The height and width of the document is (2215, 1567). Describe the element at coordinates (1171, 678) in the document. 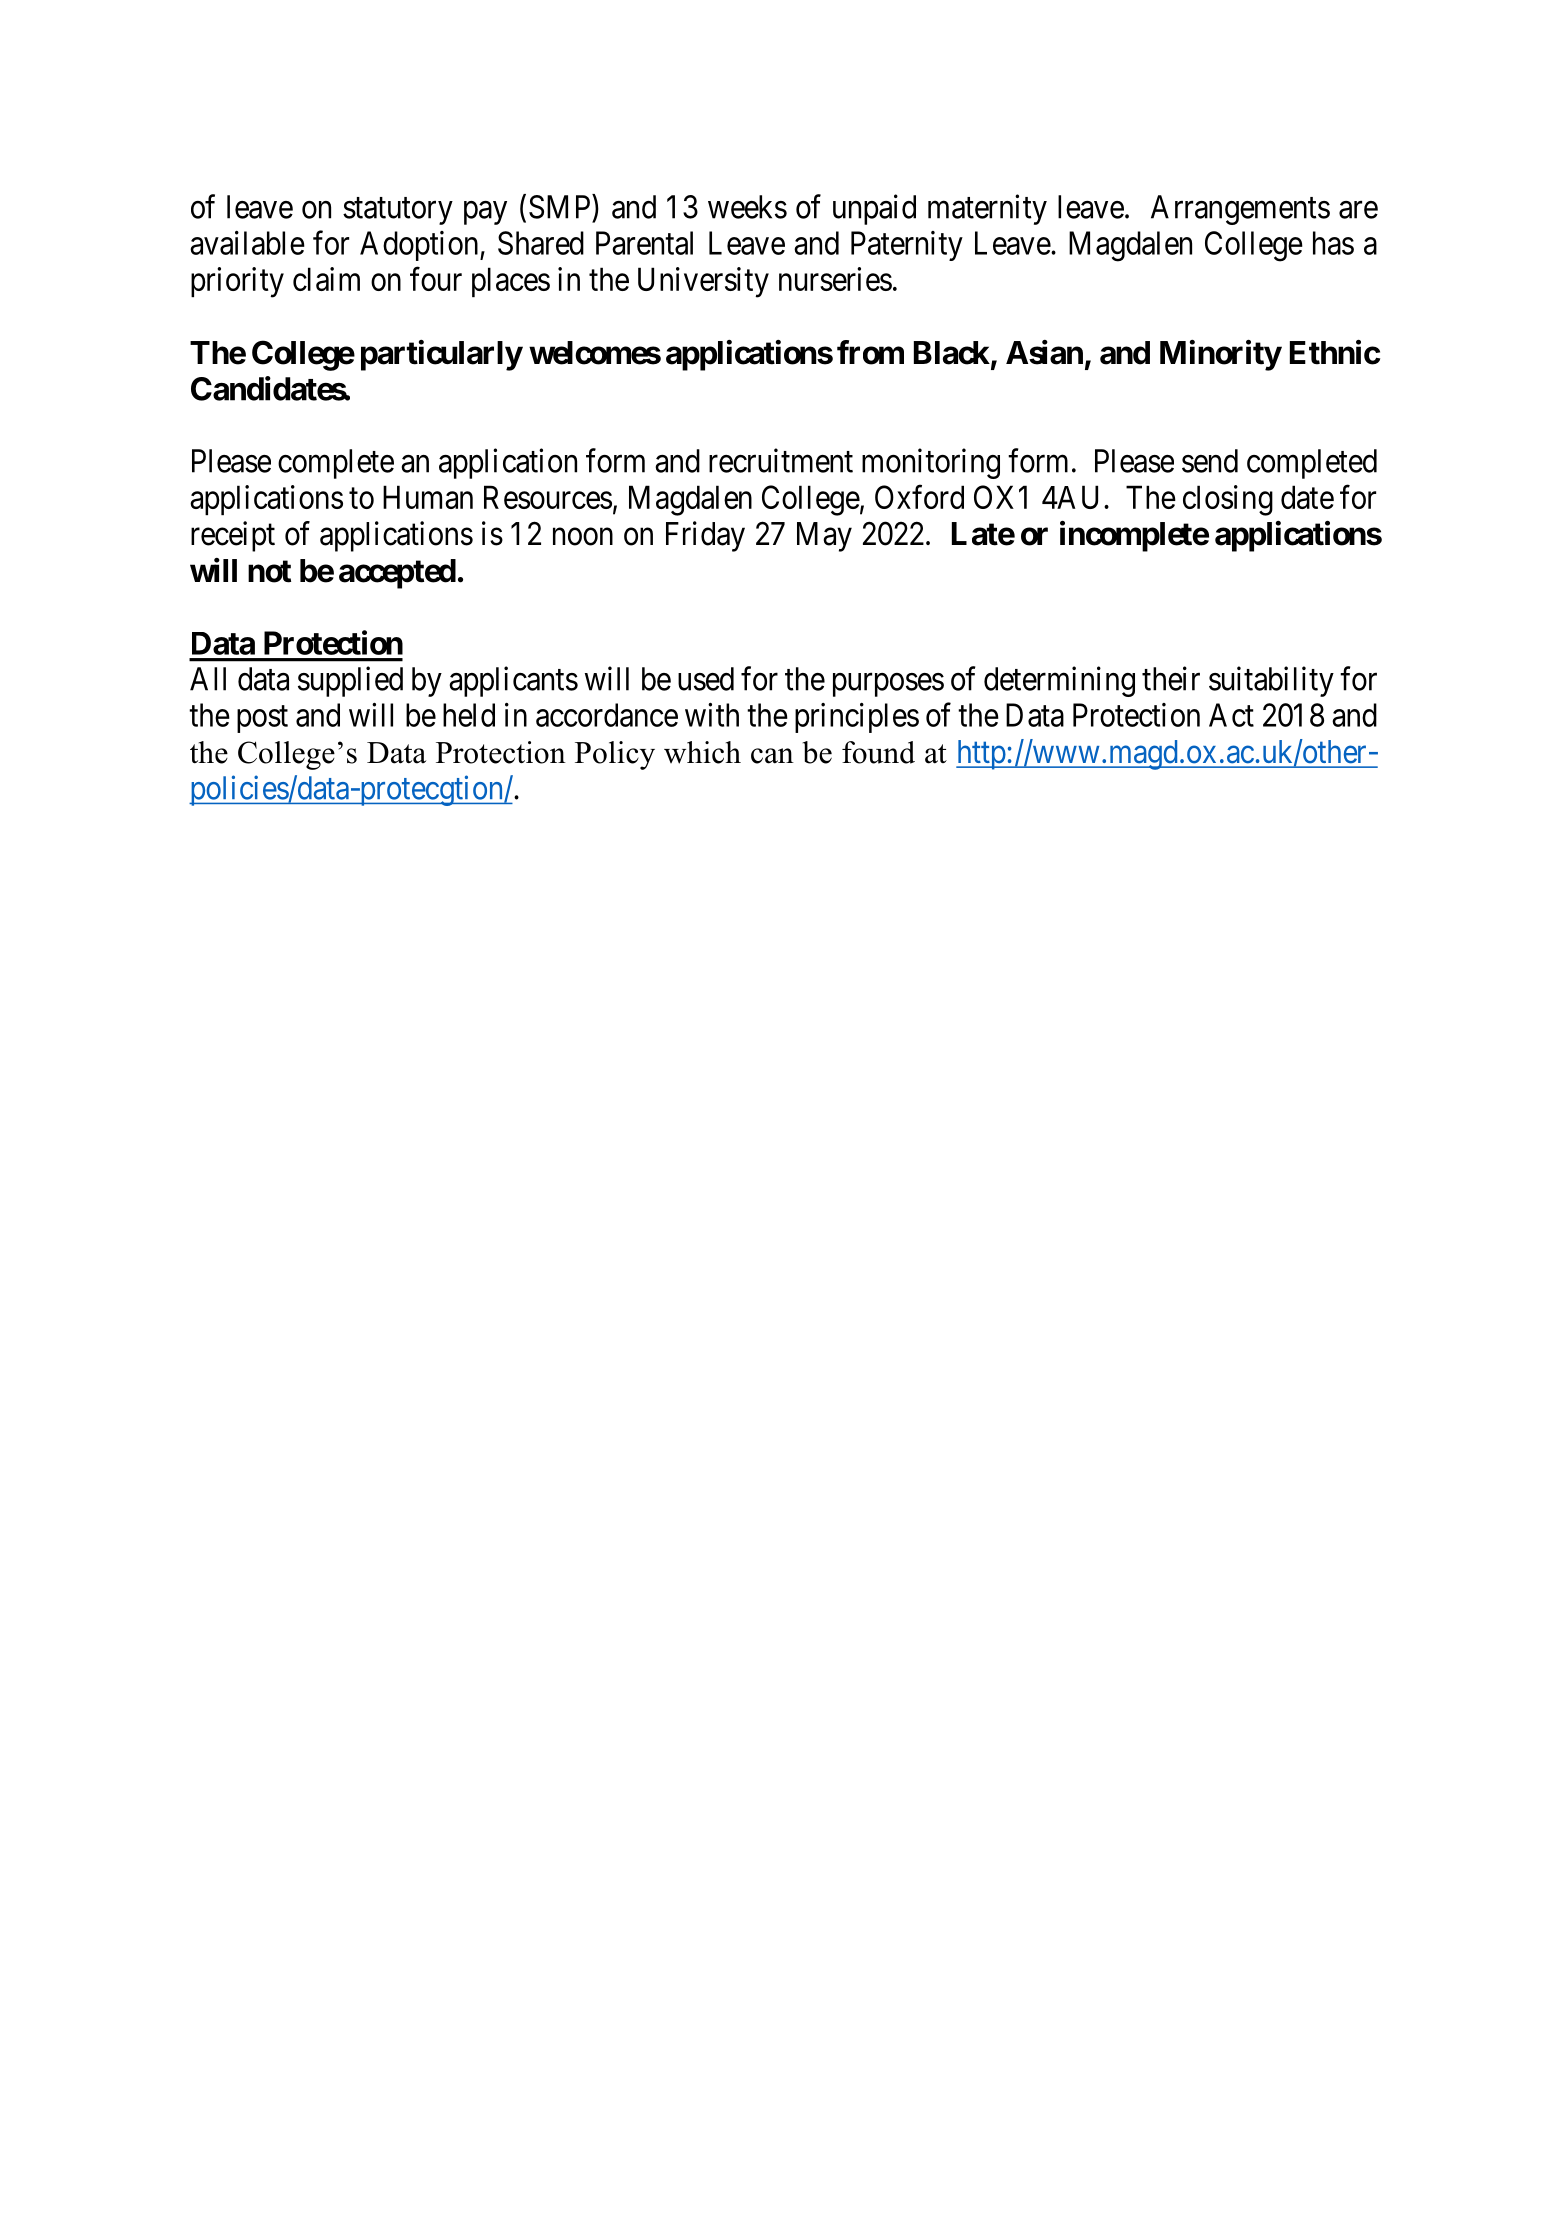

I see `their` at that location.
